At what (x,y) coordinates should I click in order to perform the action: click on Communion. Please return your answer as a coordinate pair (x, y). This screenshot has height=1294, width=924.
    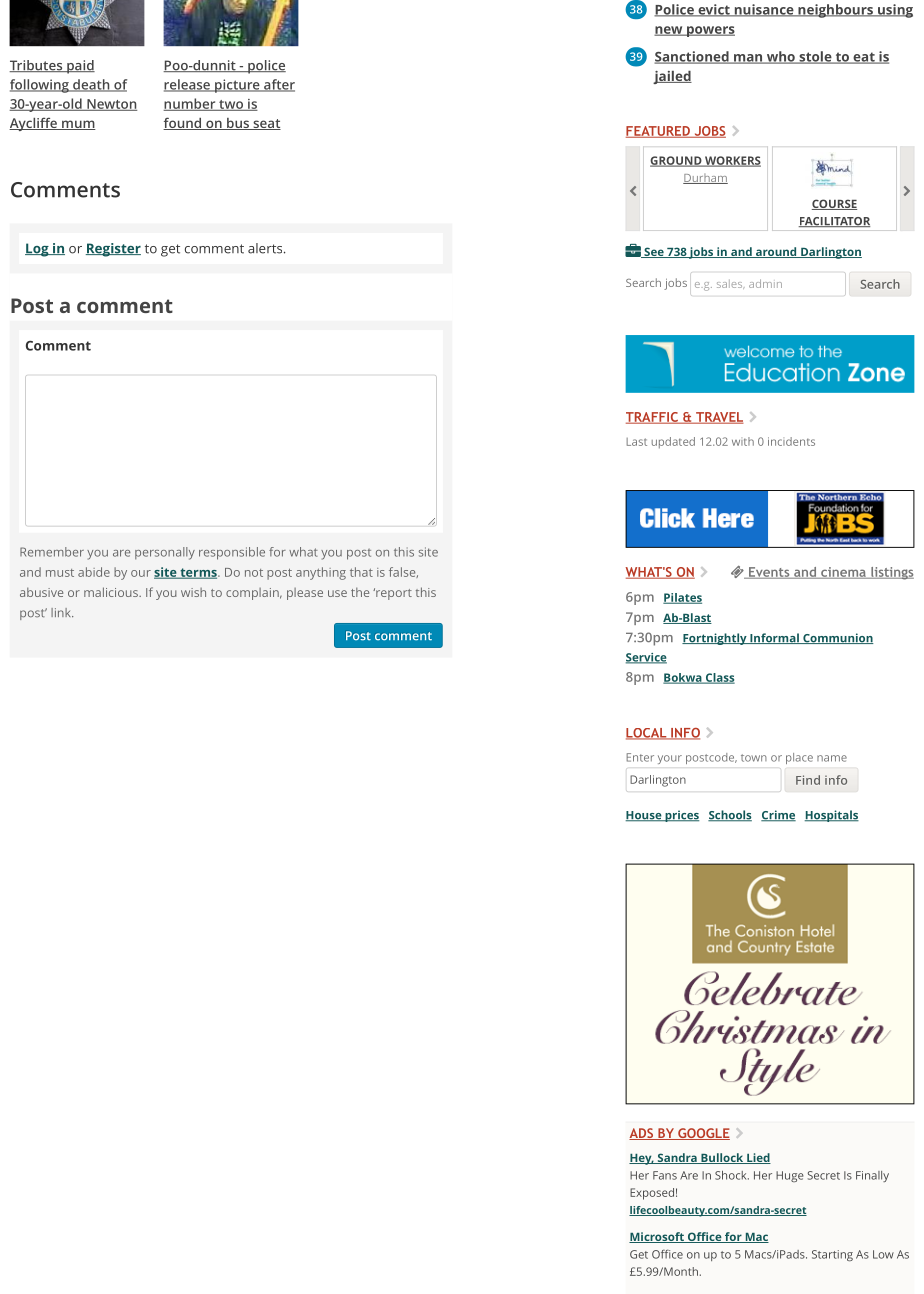
    Looking at the image, I should click on (837, 638).
